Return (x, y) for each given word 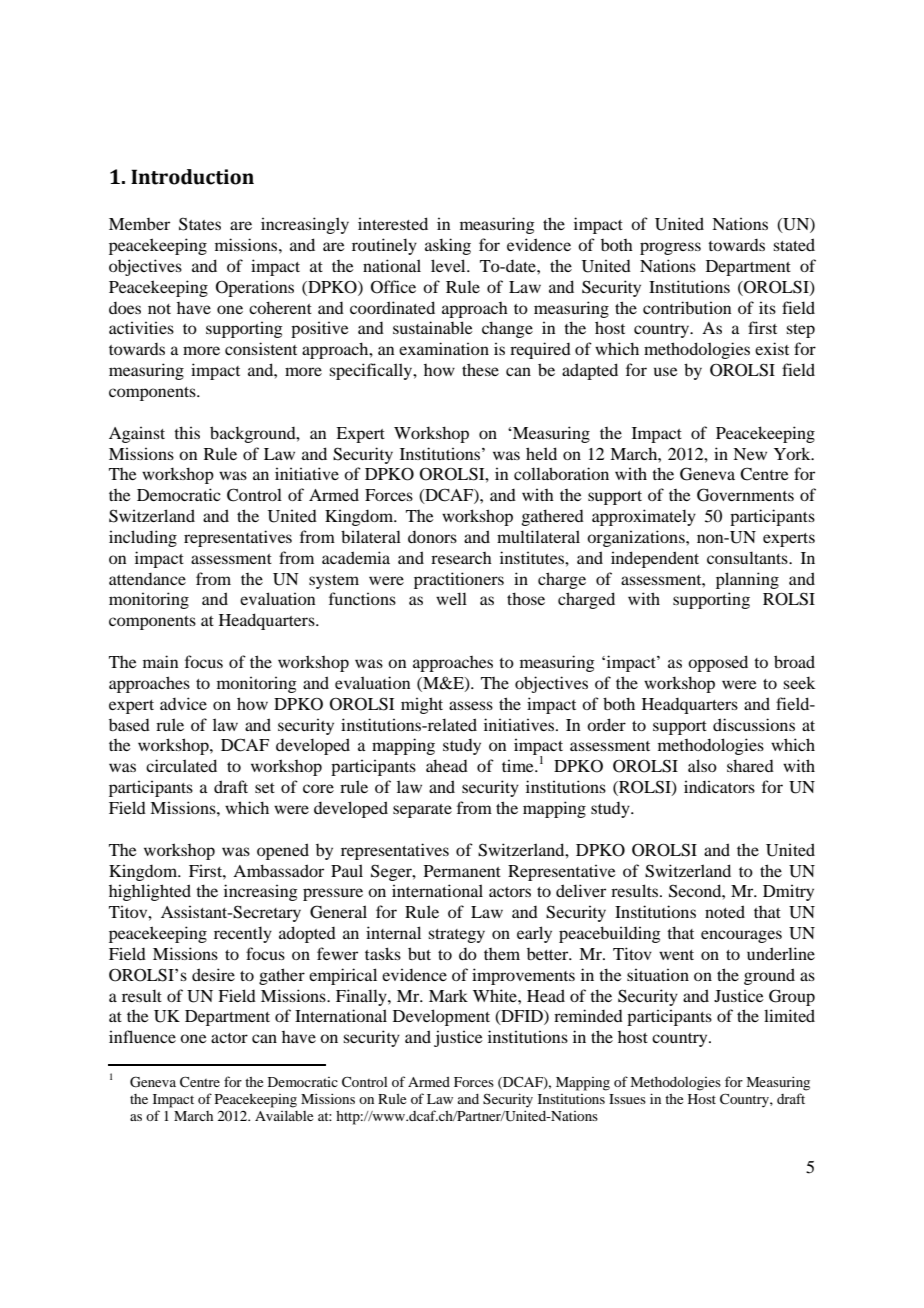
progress (670, 248)
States (200, 224)
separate (422, 811)
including (143, 538)
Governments (745, 495)
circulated (181, 765)
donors (432, 537)
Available (284, 1116)
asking (448, 246)
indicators (719, 787)
